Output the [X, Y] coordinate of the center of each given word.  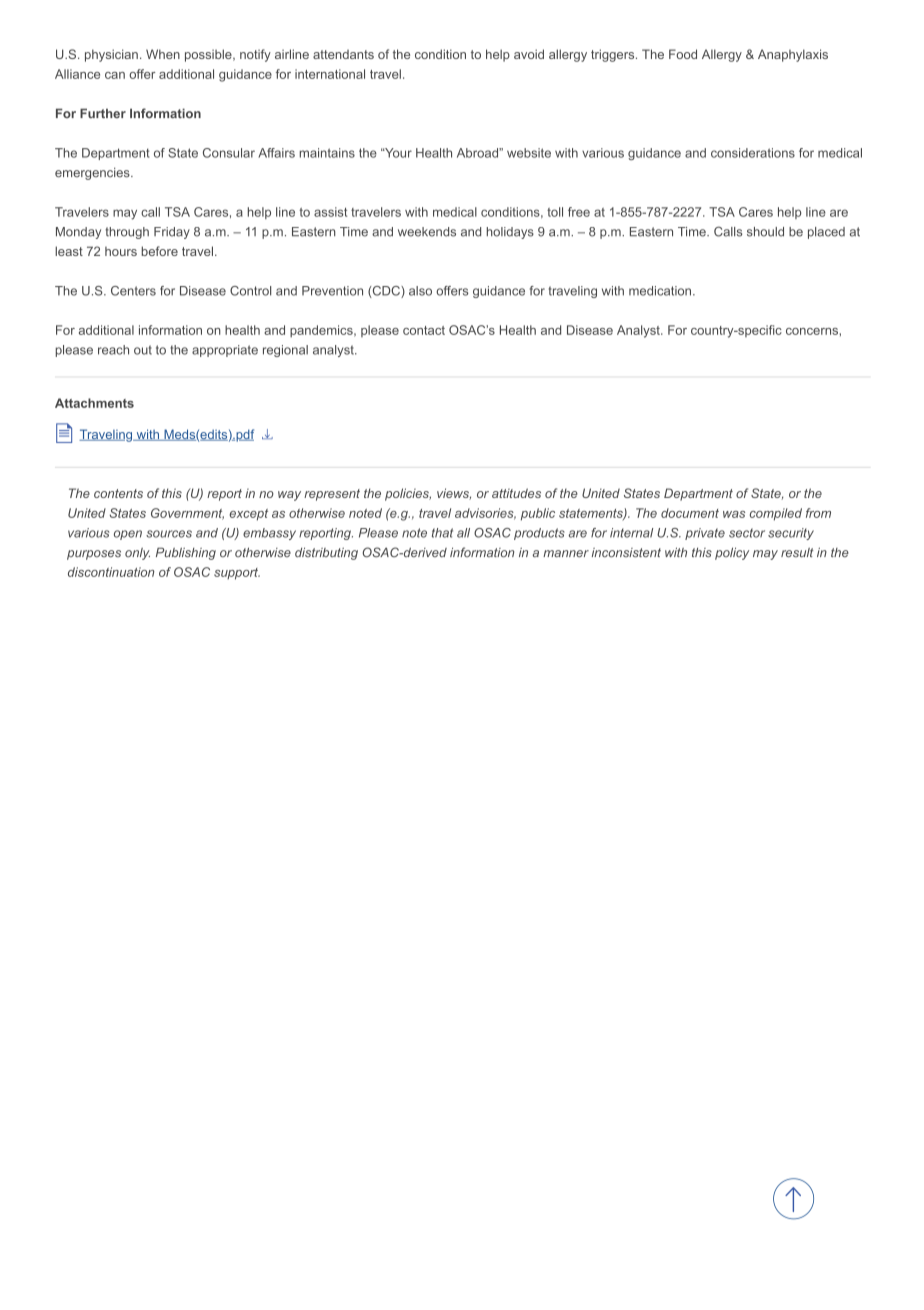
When [163, 54]
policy [732, 553]
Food [683, 54]
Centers [133, 291]
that [442, 533]
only [137, 554]
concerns [812, 331]
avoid [529, 54]
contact [424, 330]
